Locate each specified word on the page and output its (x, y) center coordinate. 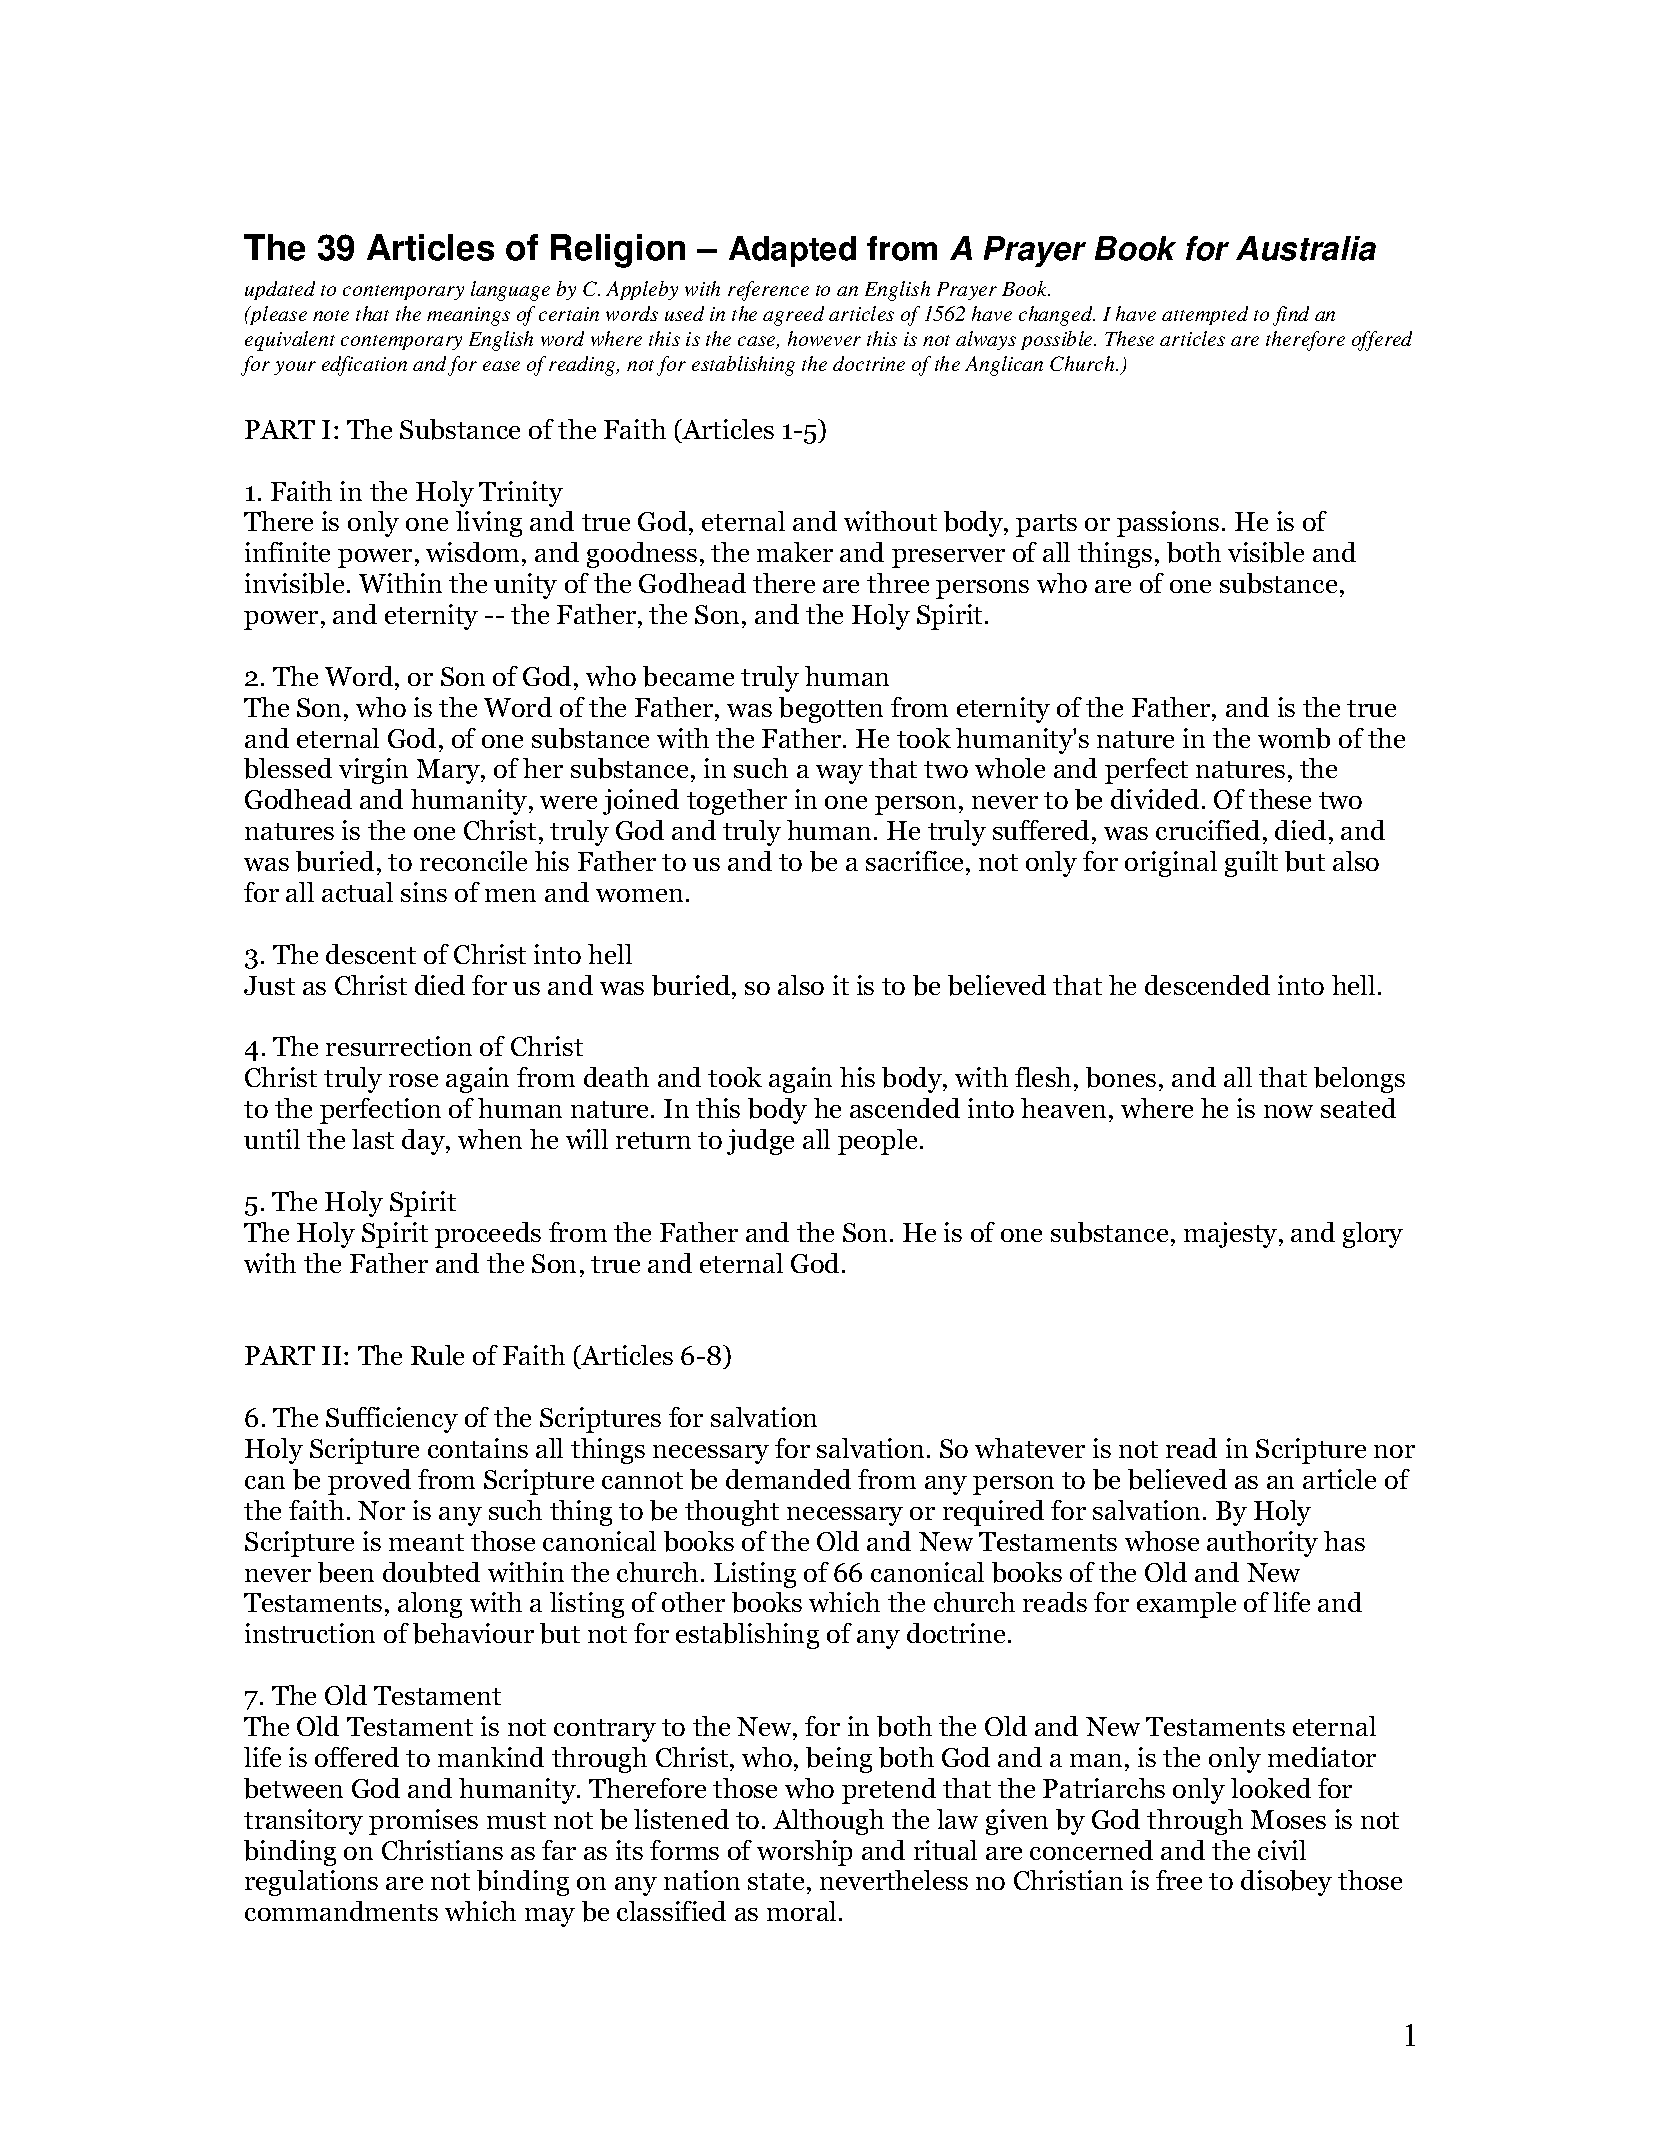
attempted (1205, 315)
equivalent (290, 341)
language (510, 291)
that (372, 313)
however (824, 338)
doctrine (869, 363)
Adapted (792, 251)
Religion (618, 251)
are (1245, 341)
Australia (1306, 248)
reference (768, 291)
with (702, 288)
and (429, 363)
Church (1083, 363)
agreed (793, 316)
